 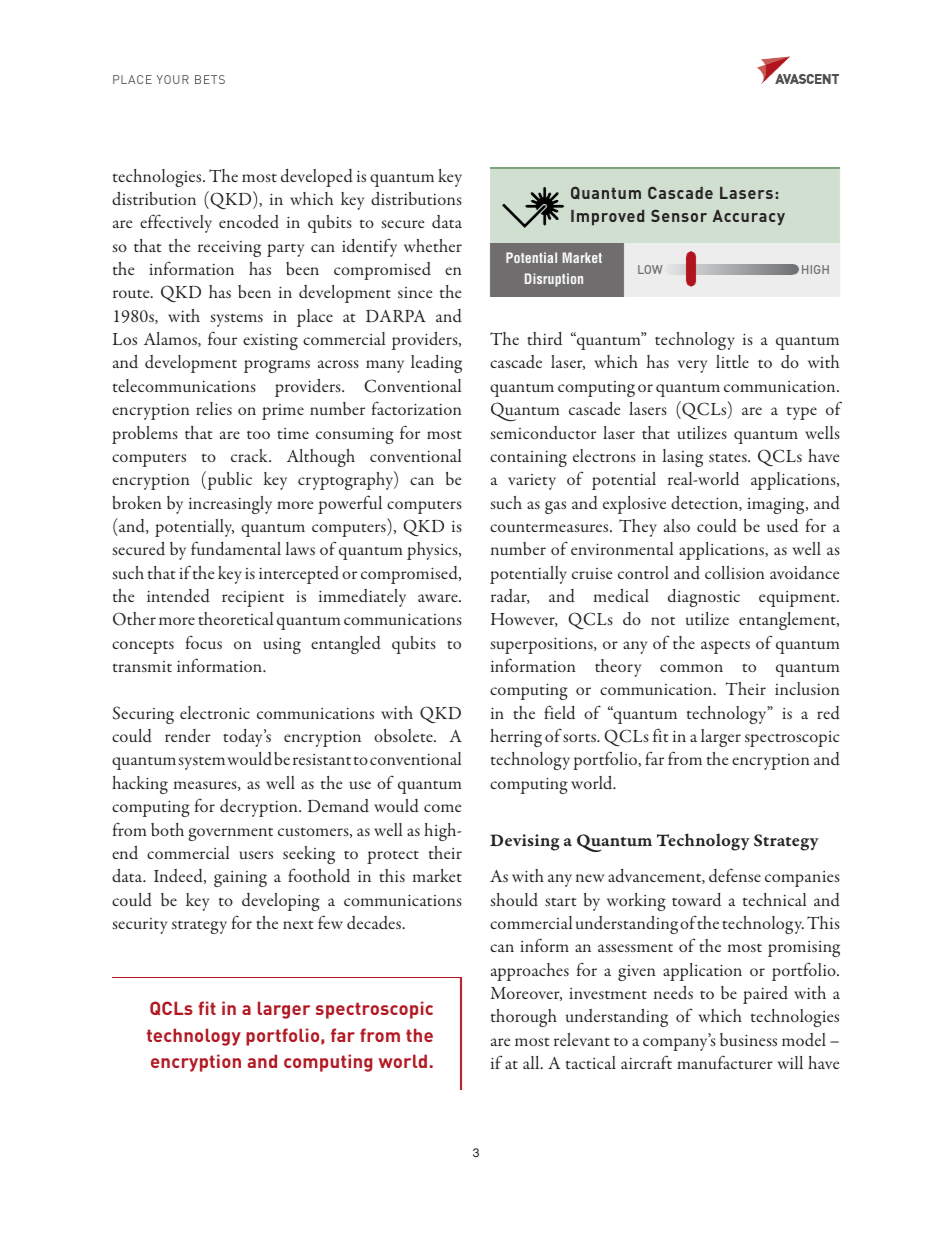 What do you see at coordinates (222, 338) in the document?
I see `four` at bounding box center [222, 338].
